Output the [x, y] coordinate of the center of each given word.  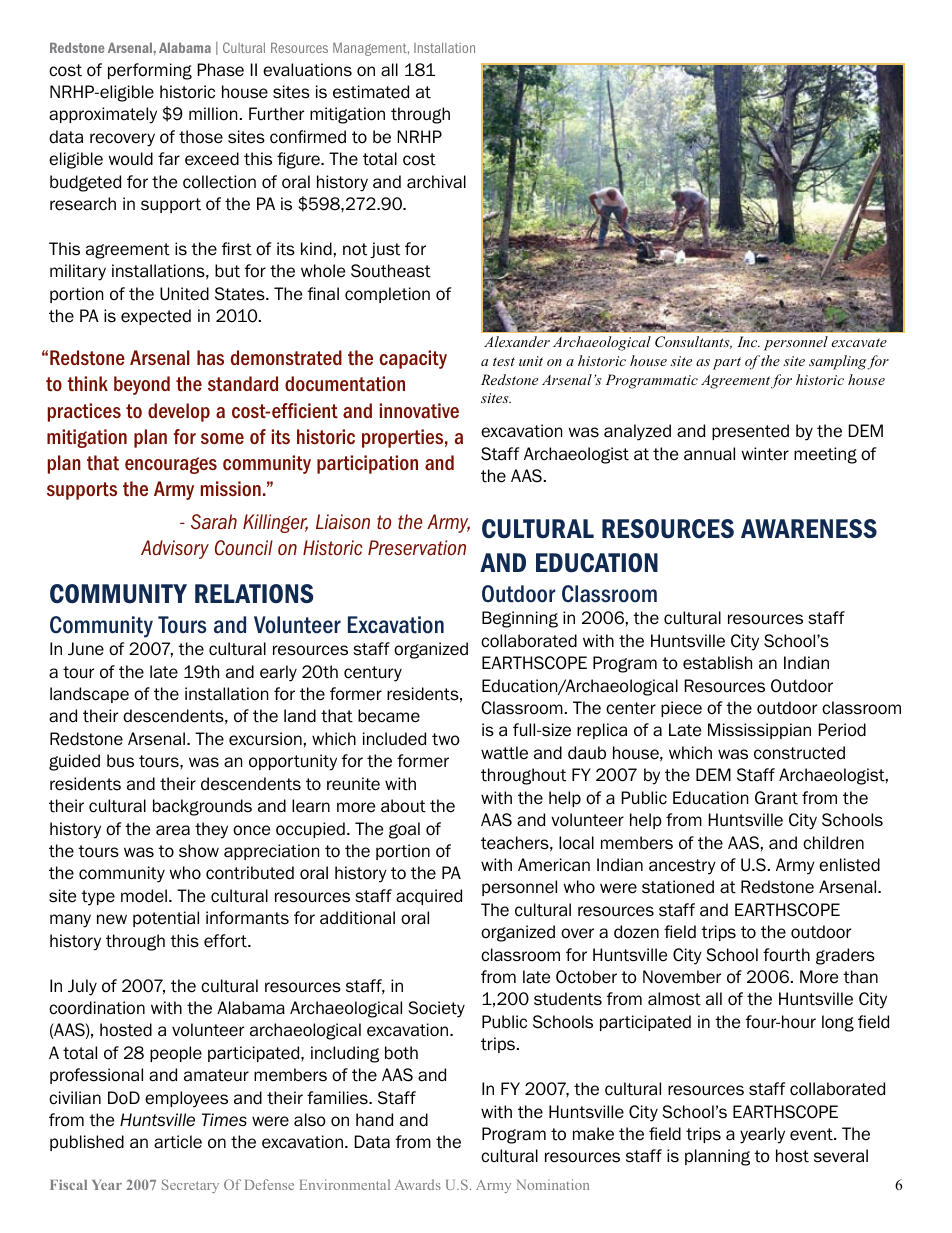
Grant [776, 798]
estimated [371, 92]
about [403, 806]
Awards [418, 1184]
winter [765, 454]
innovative [419, 411]
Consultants [693, 342]
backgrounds [202, 807]
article [178, 1142]
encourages [171, 465]
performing [150, 71]
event [812, 1134]
